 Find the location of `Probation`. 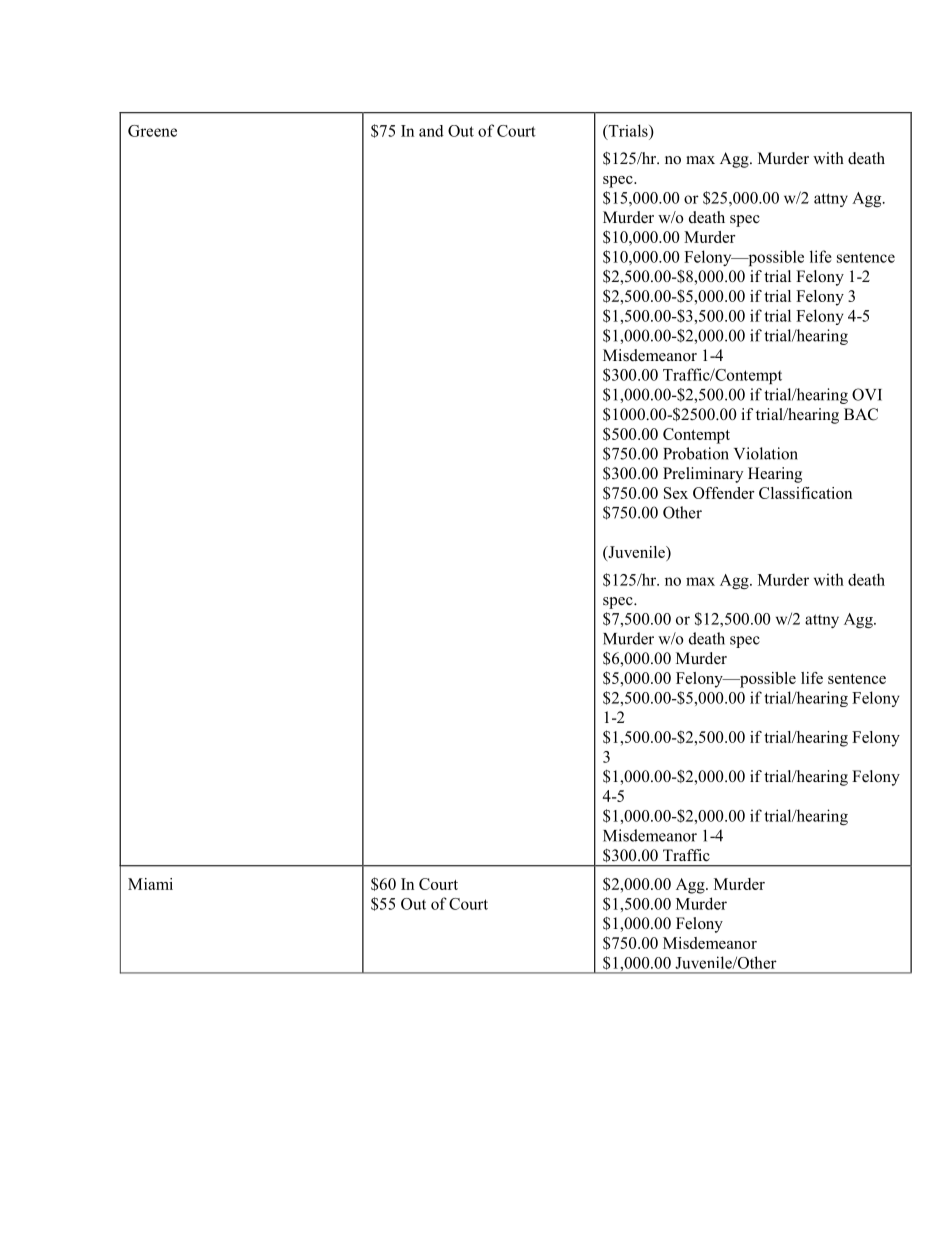

Probation is located at coordinates (696, 453).
